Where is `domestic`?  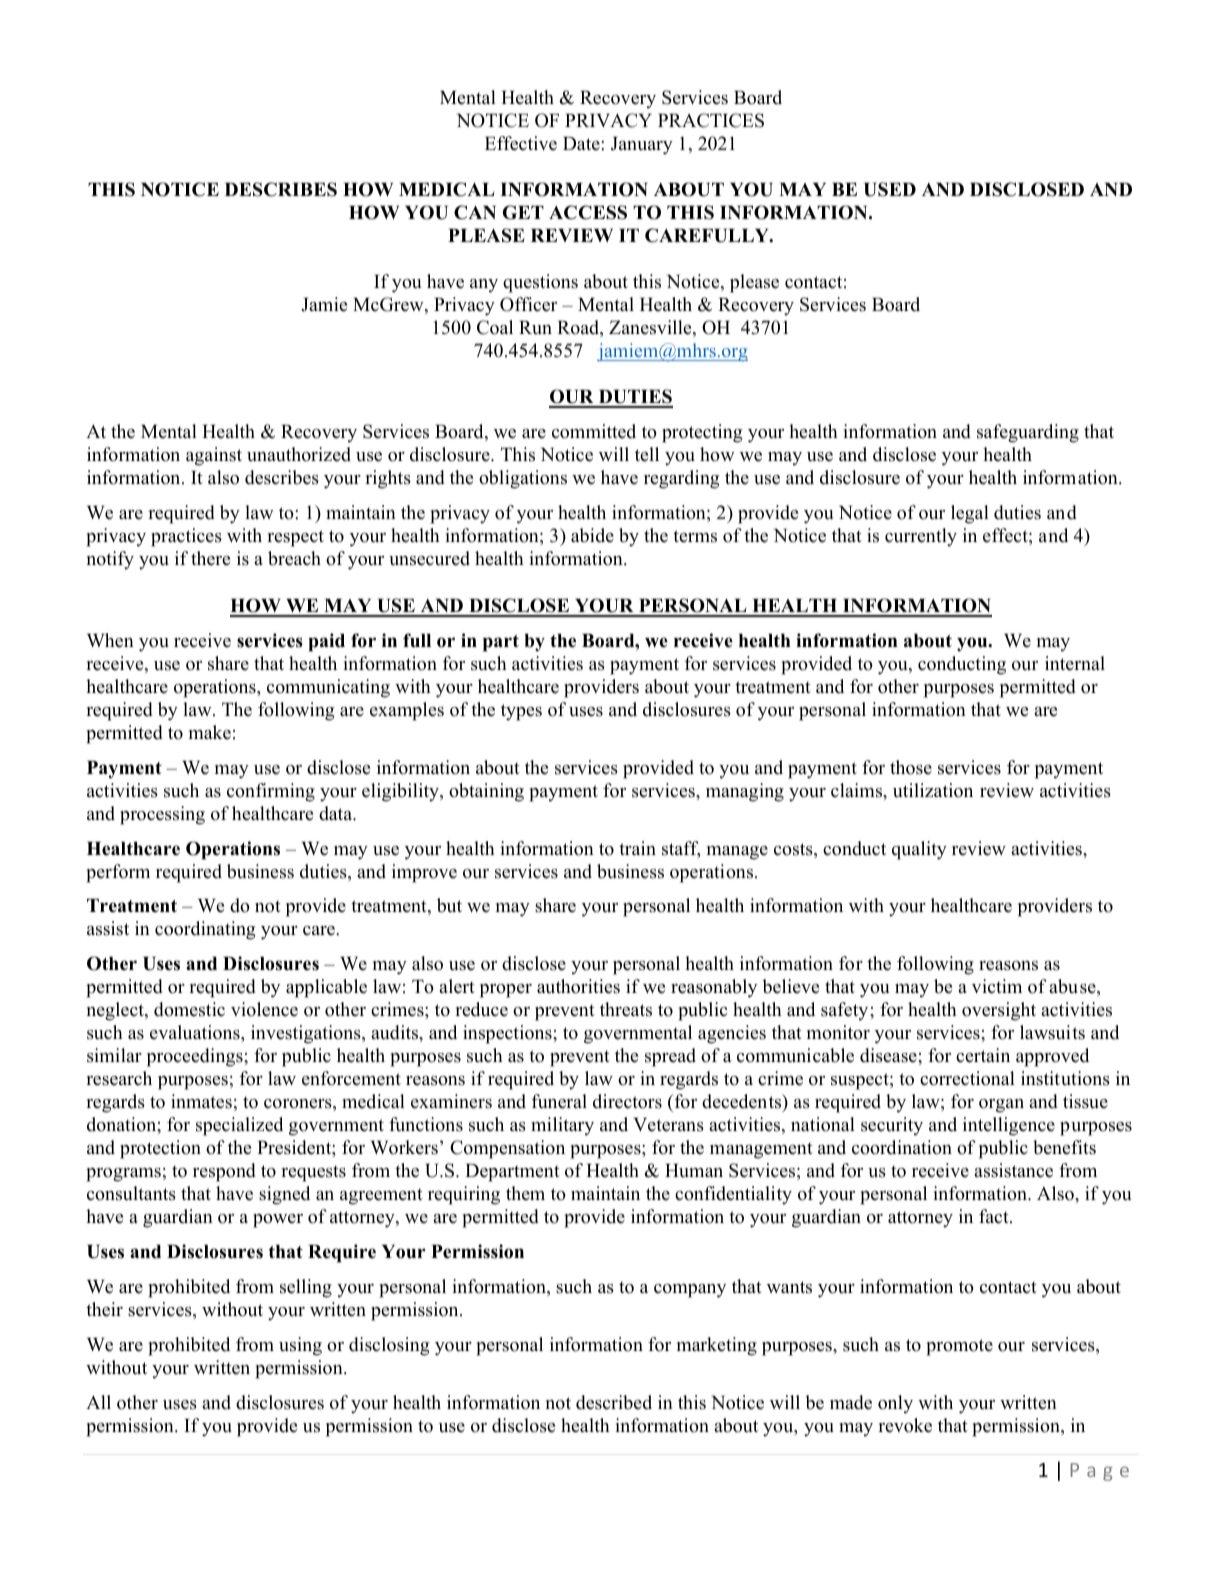
domestic is located at coordinates (189, 1009).
